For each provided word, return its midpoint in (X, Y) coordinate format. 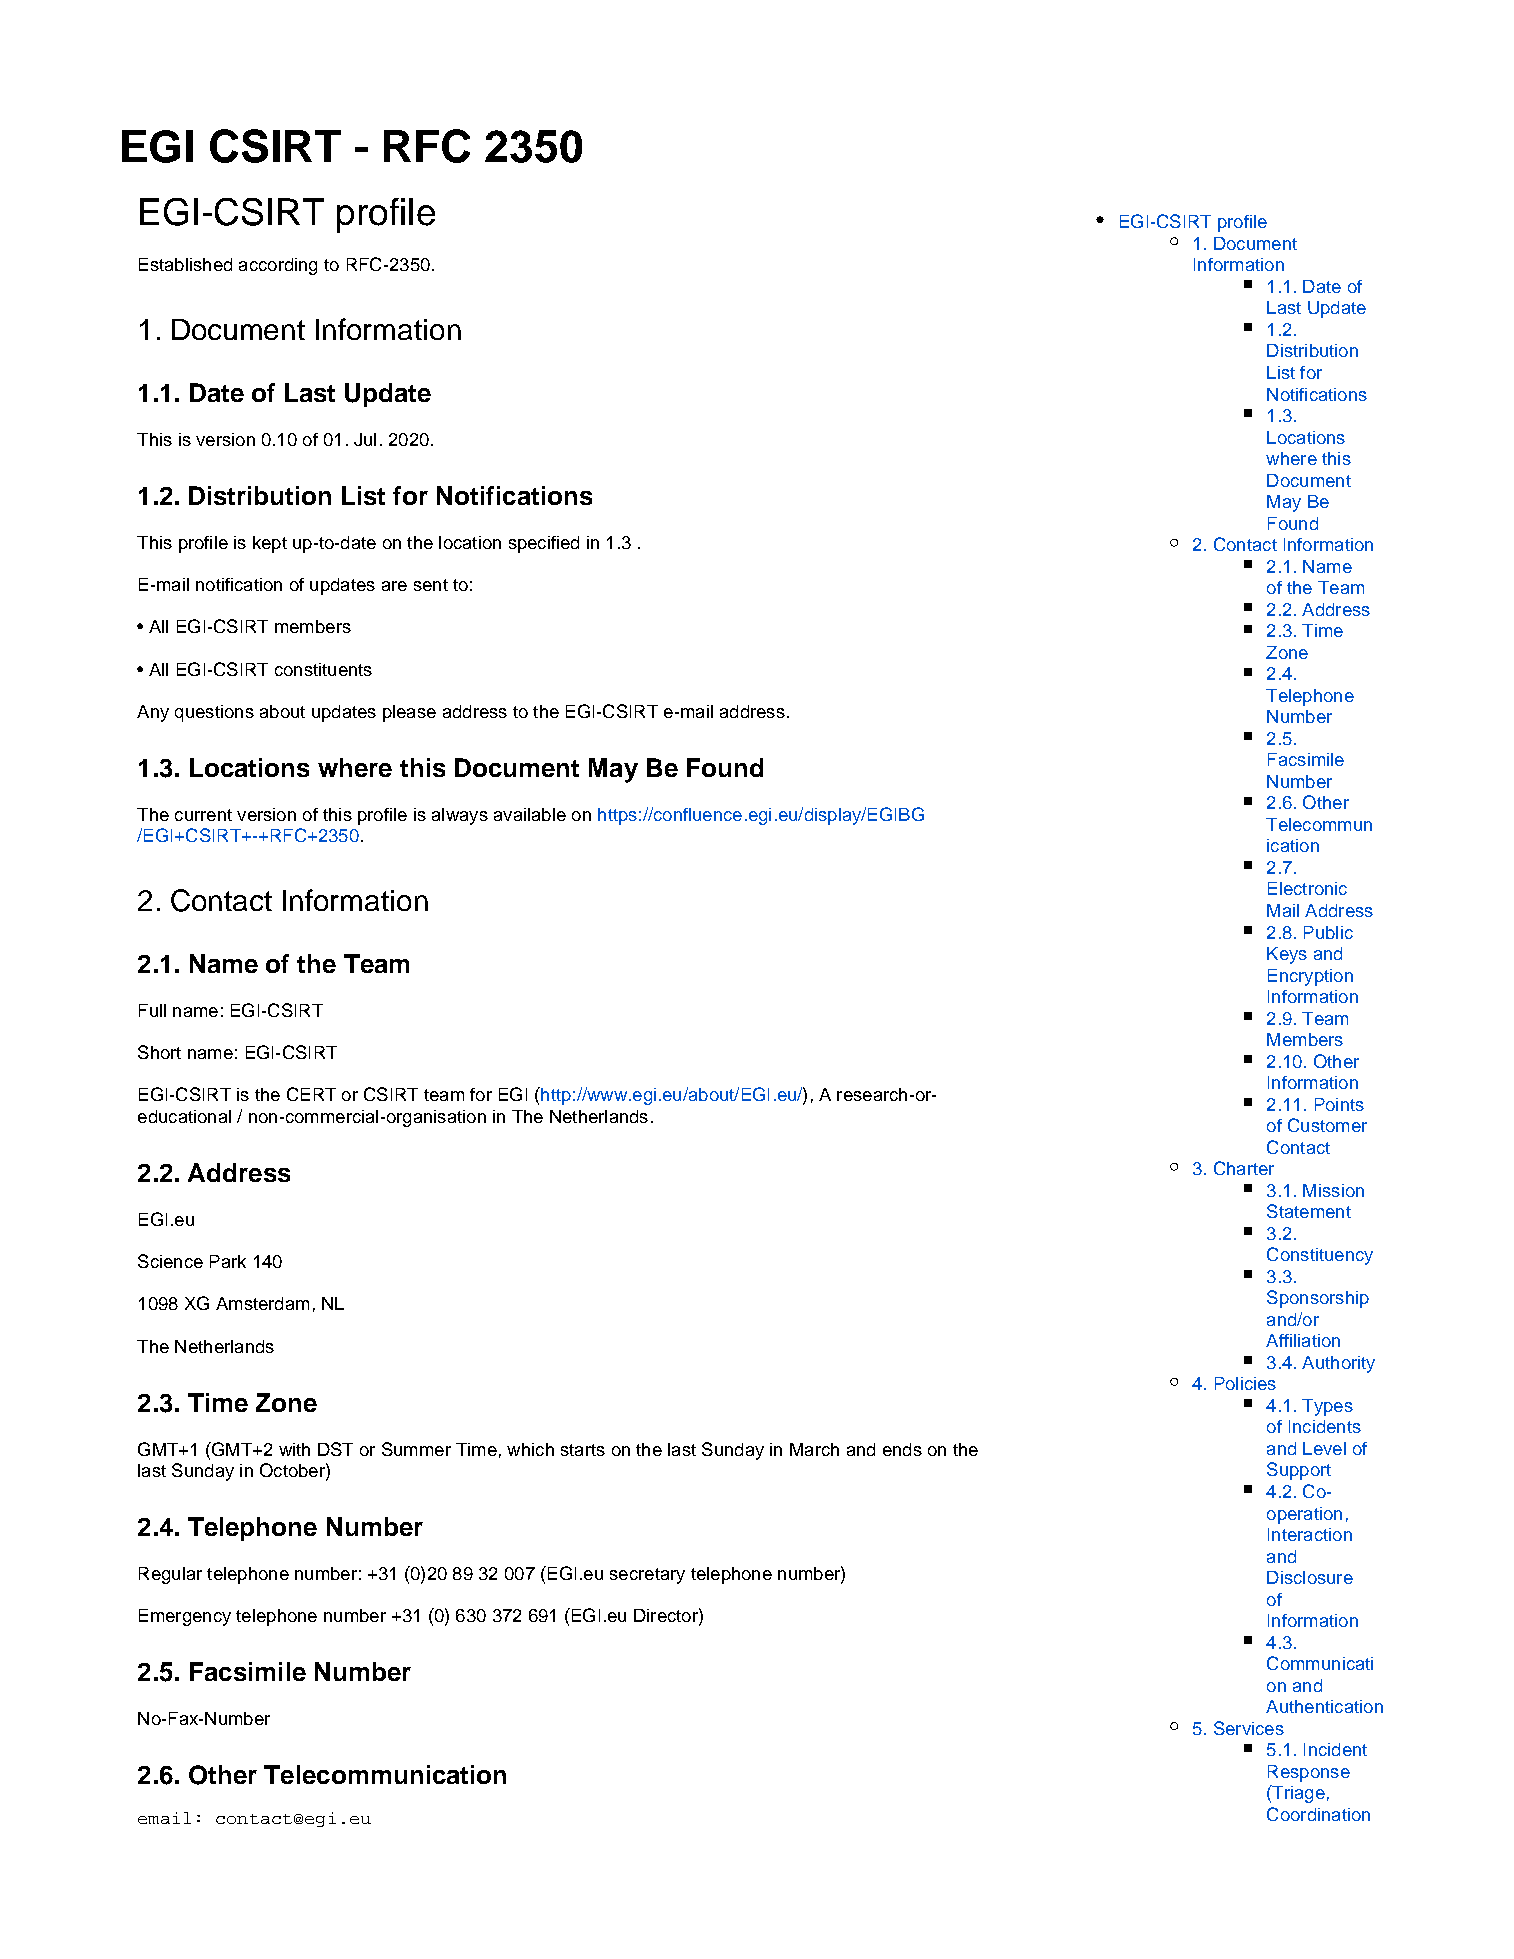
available (530, 814)
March (814, 1449)
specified (544, 544)
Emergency (185, 1617)
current (203, 815)
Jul (365, 439)
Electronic (1307, 888)
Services (1249, 1728)
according (278, 266)
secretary (647, 1576)
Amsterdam (262, 1303)
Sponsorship (1318, 1299)
